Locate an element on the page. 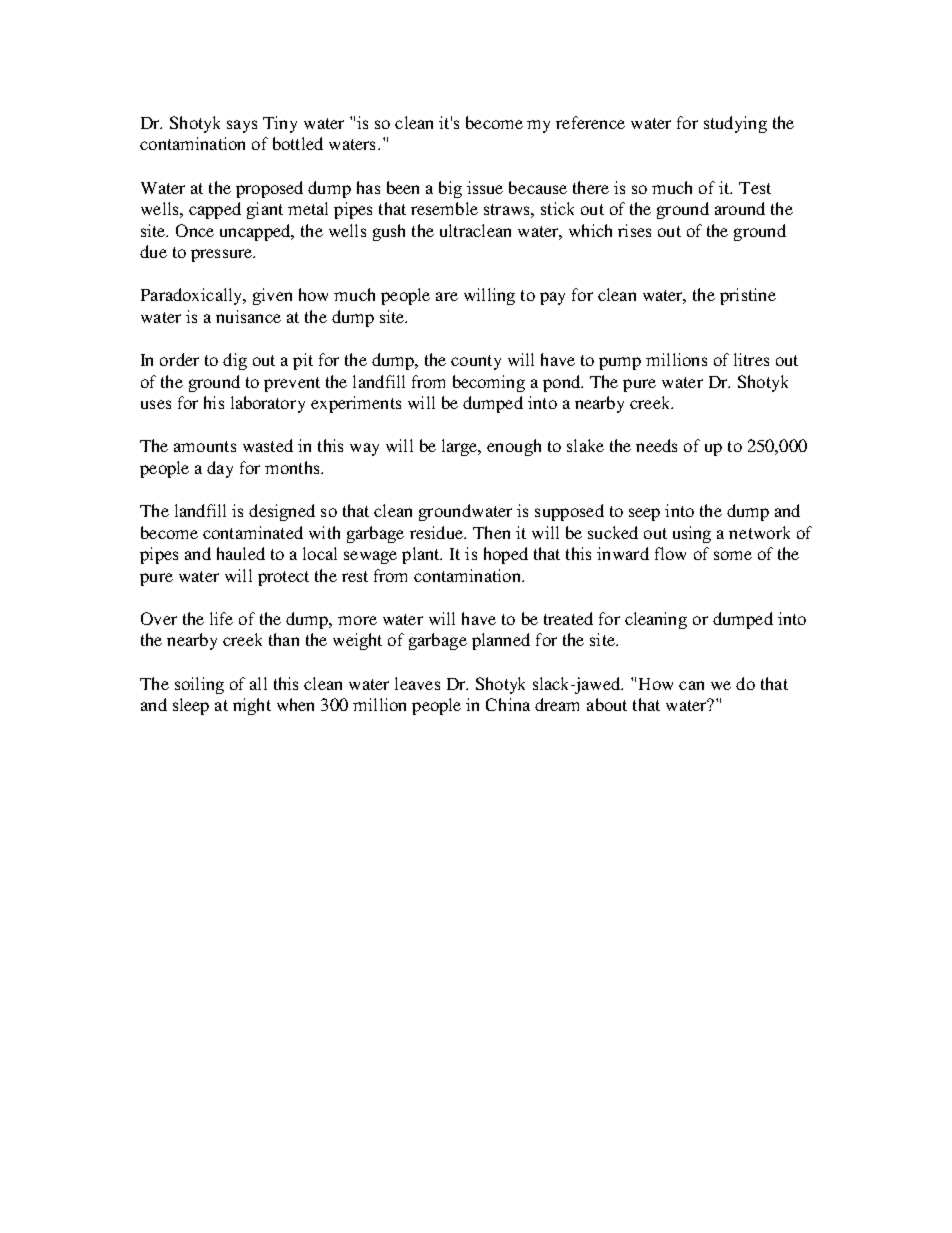  leaves is located at coordinates (417, 683).
